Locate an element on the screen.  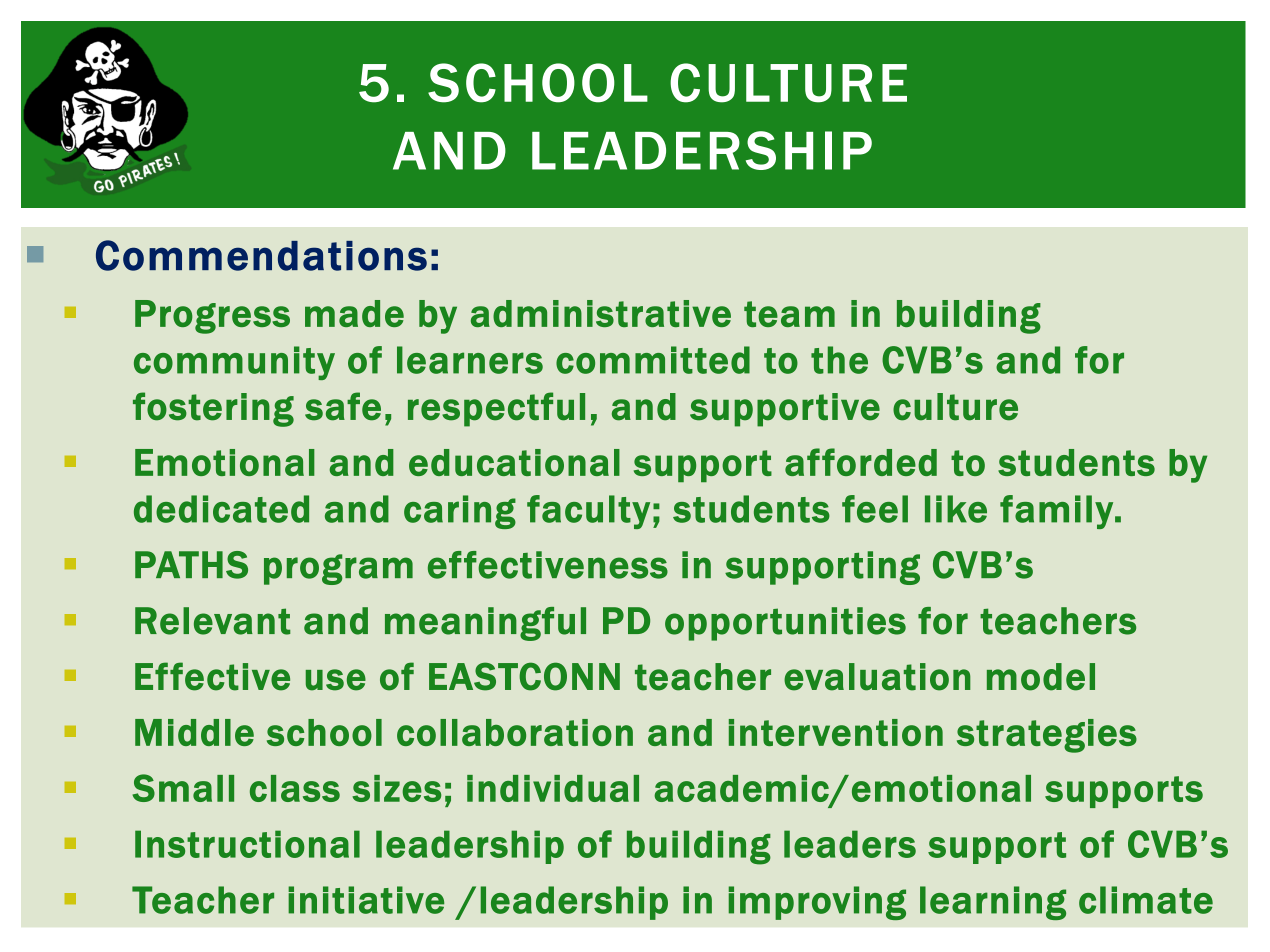
meaningful is located at coordinates (485, 624).
